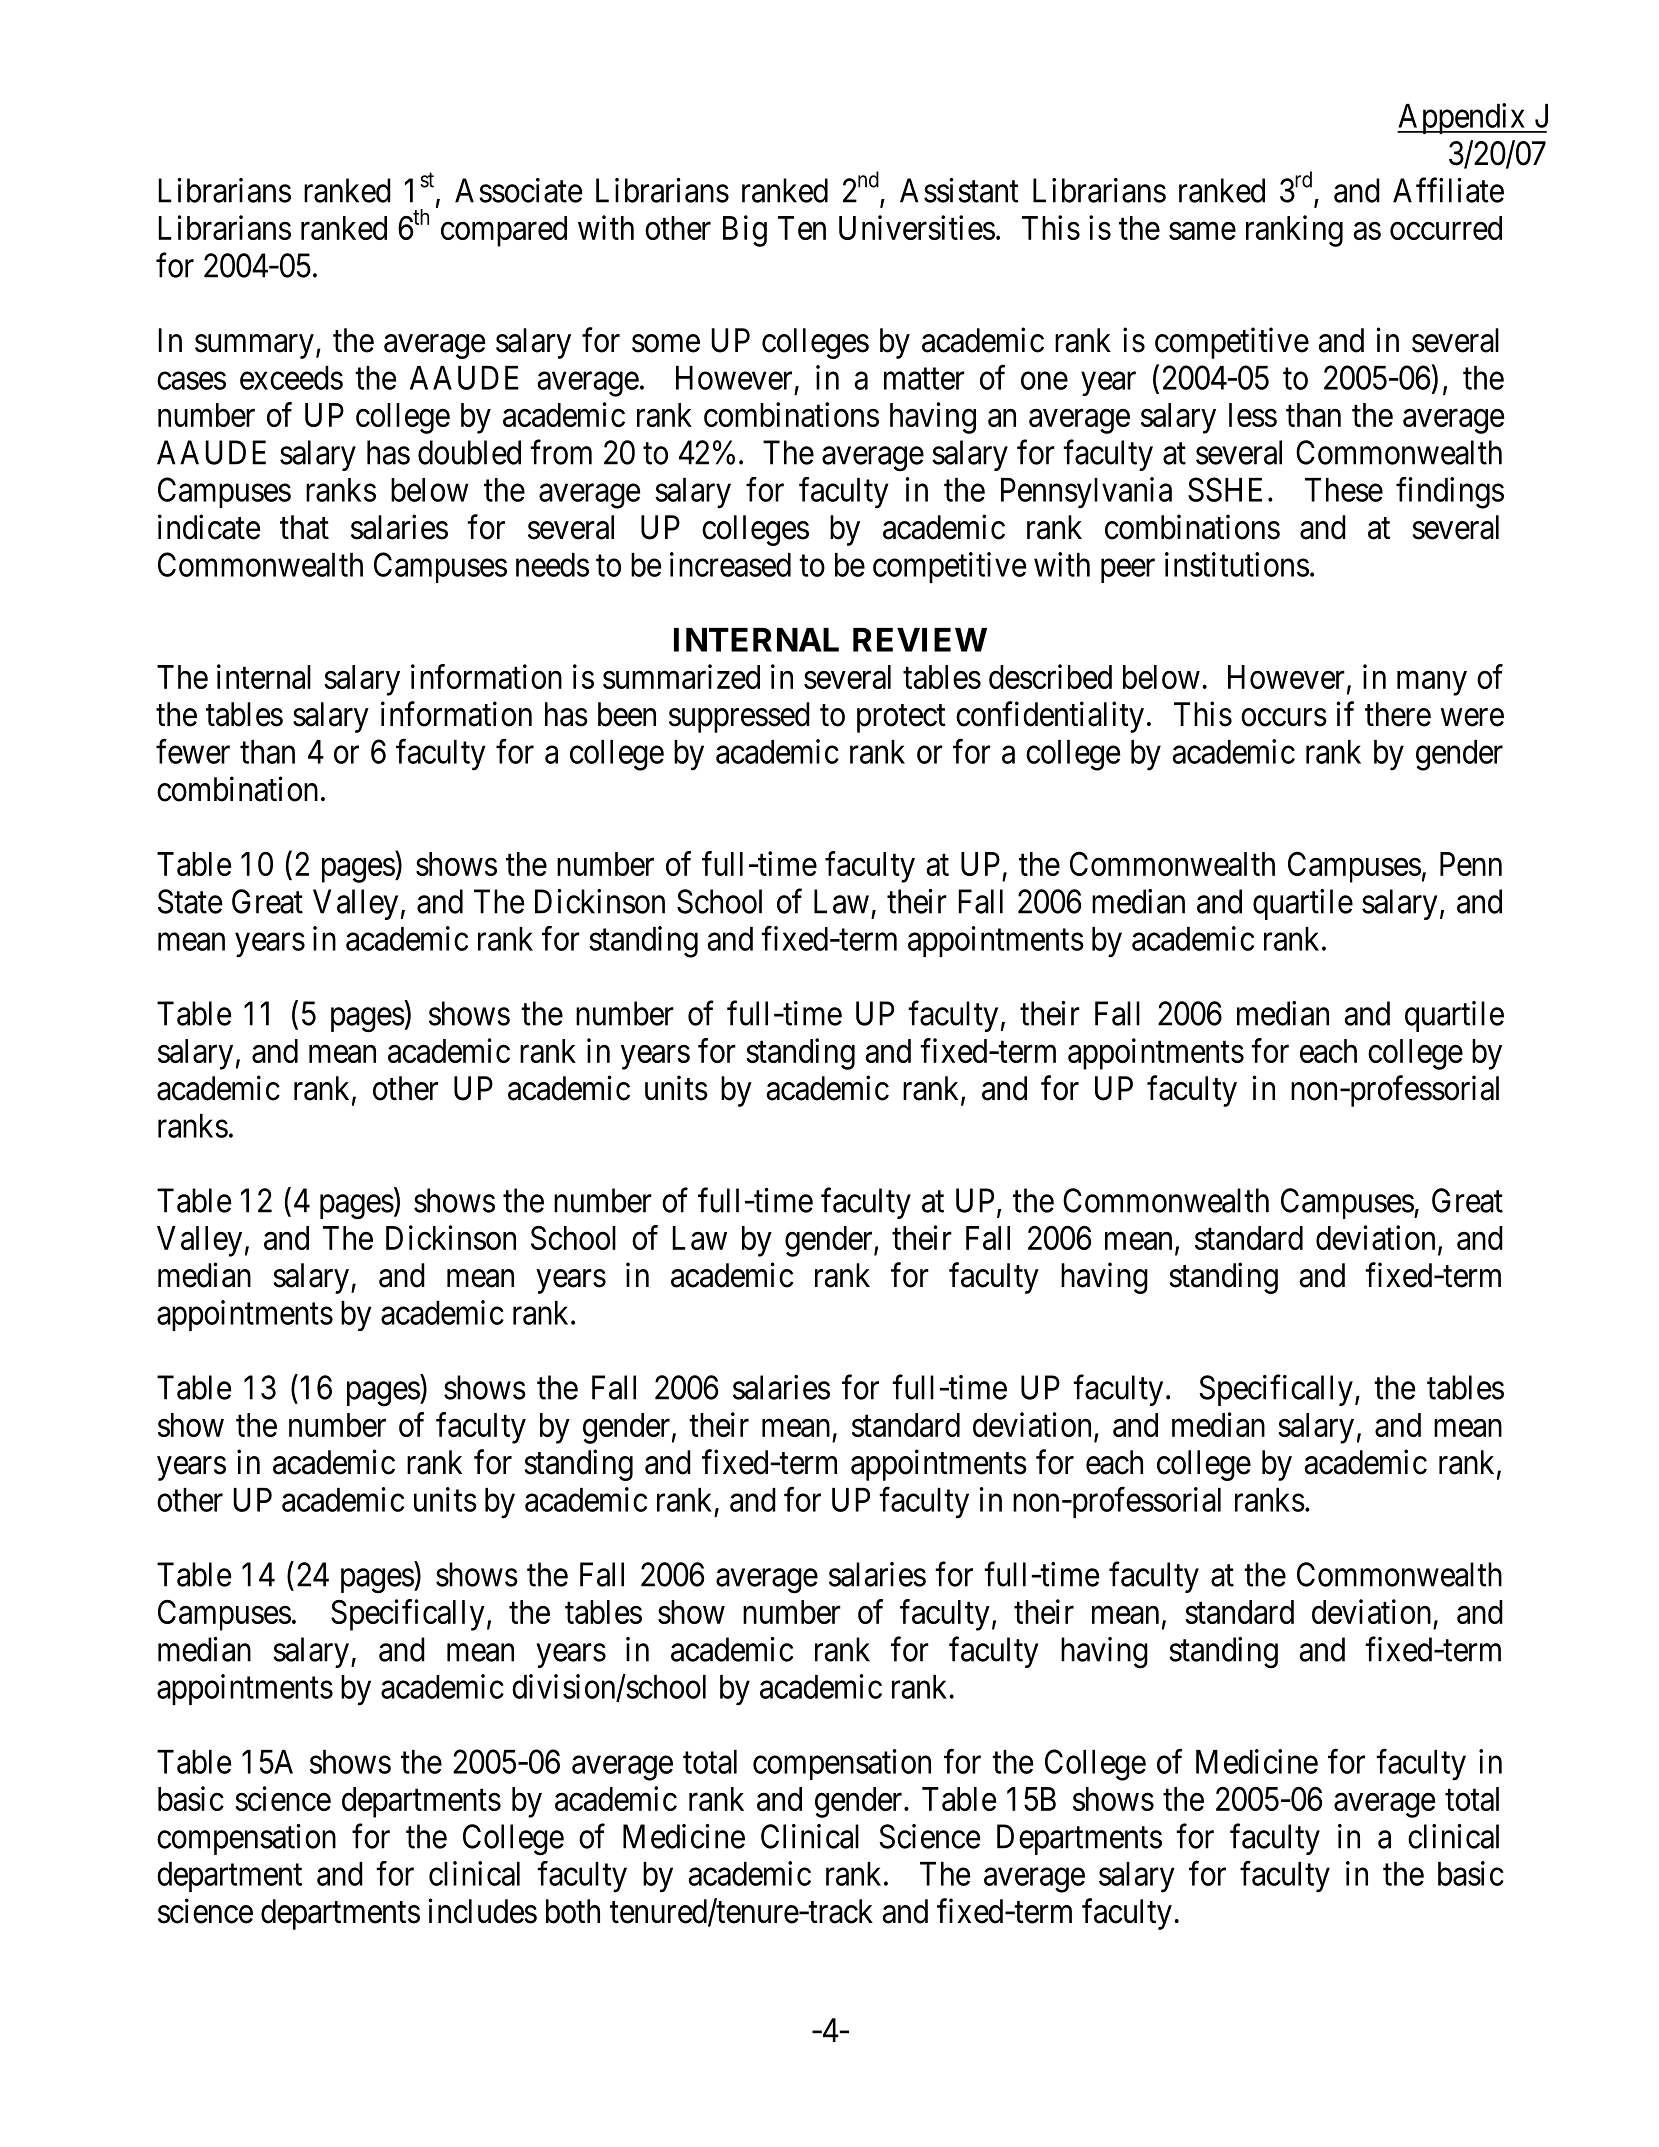 This screenshot has height=2147, width=1659. What do you see at coordinates (901, 719) in the screenshot?
I see `protect` at bounding box center [901, 719].
